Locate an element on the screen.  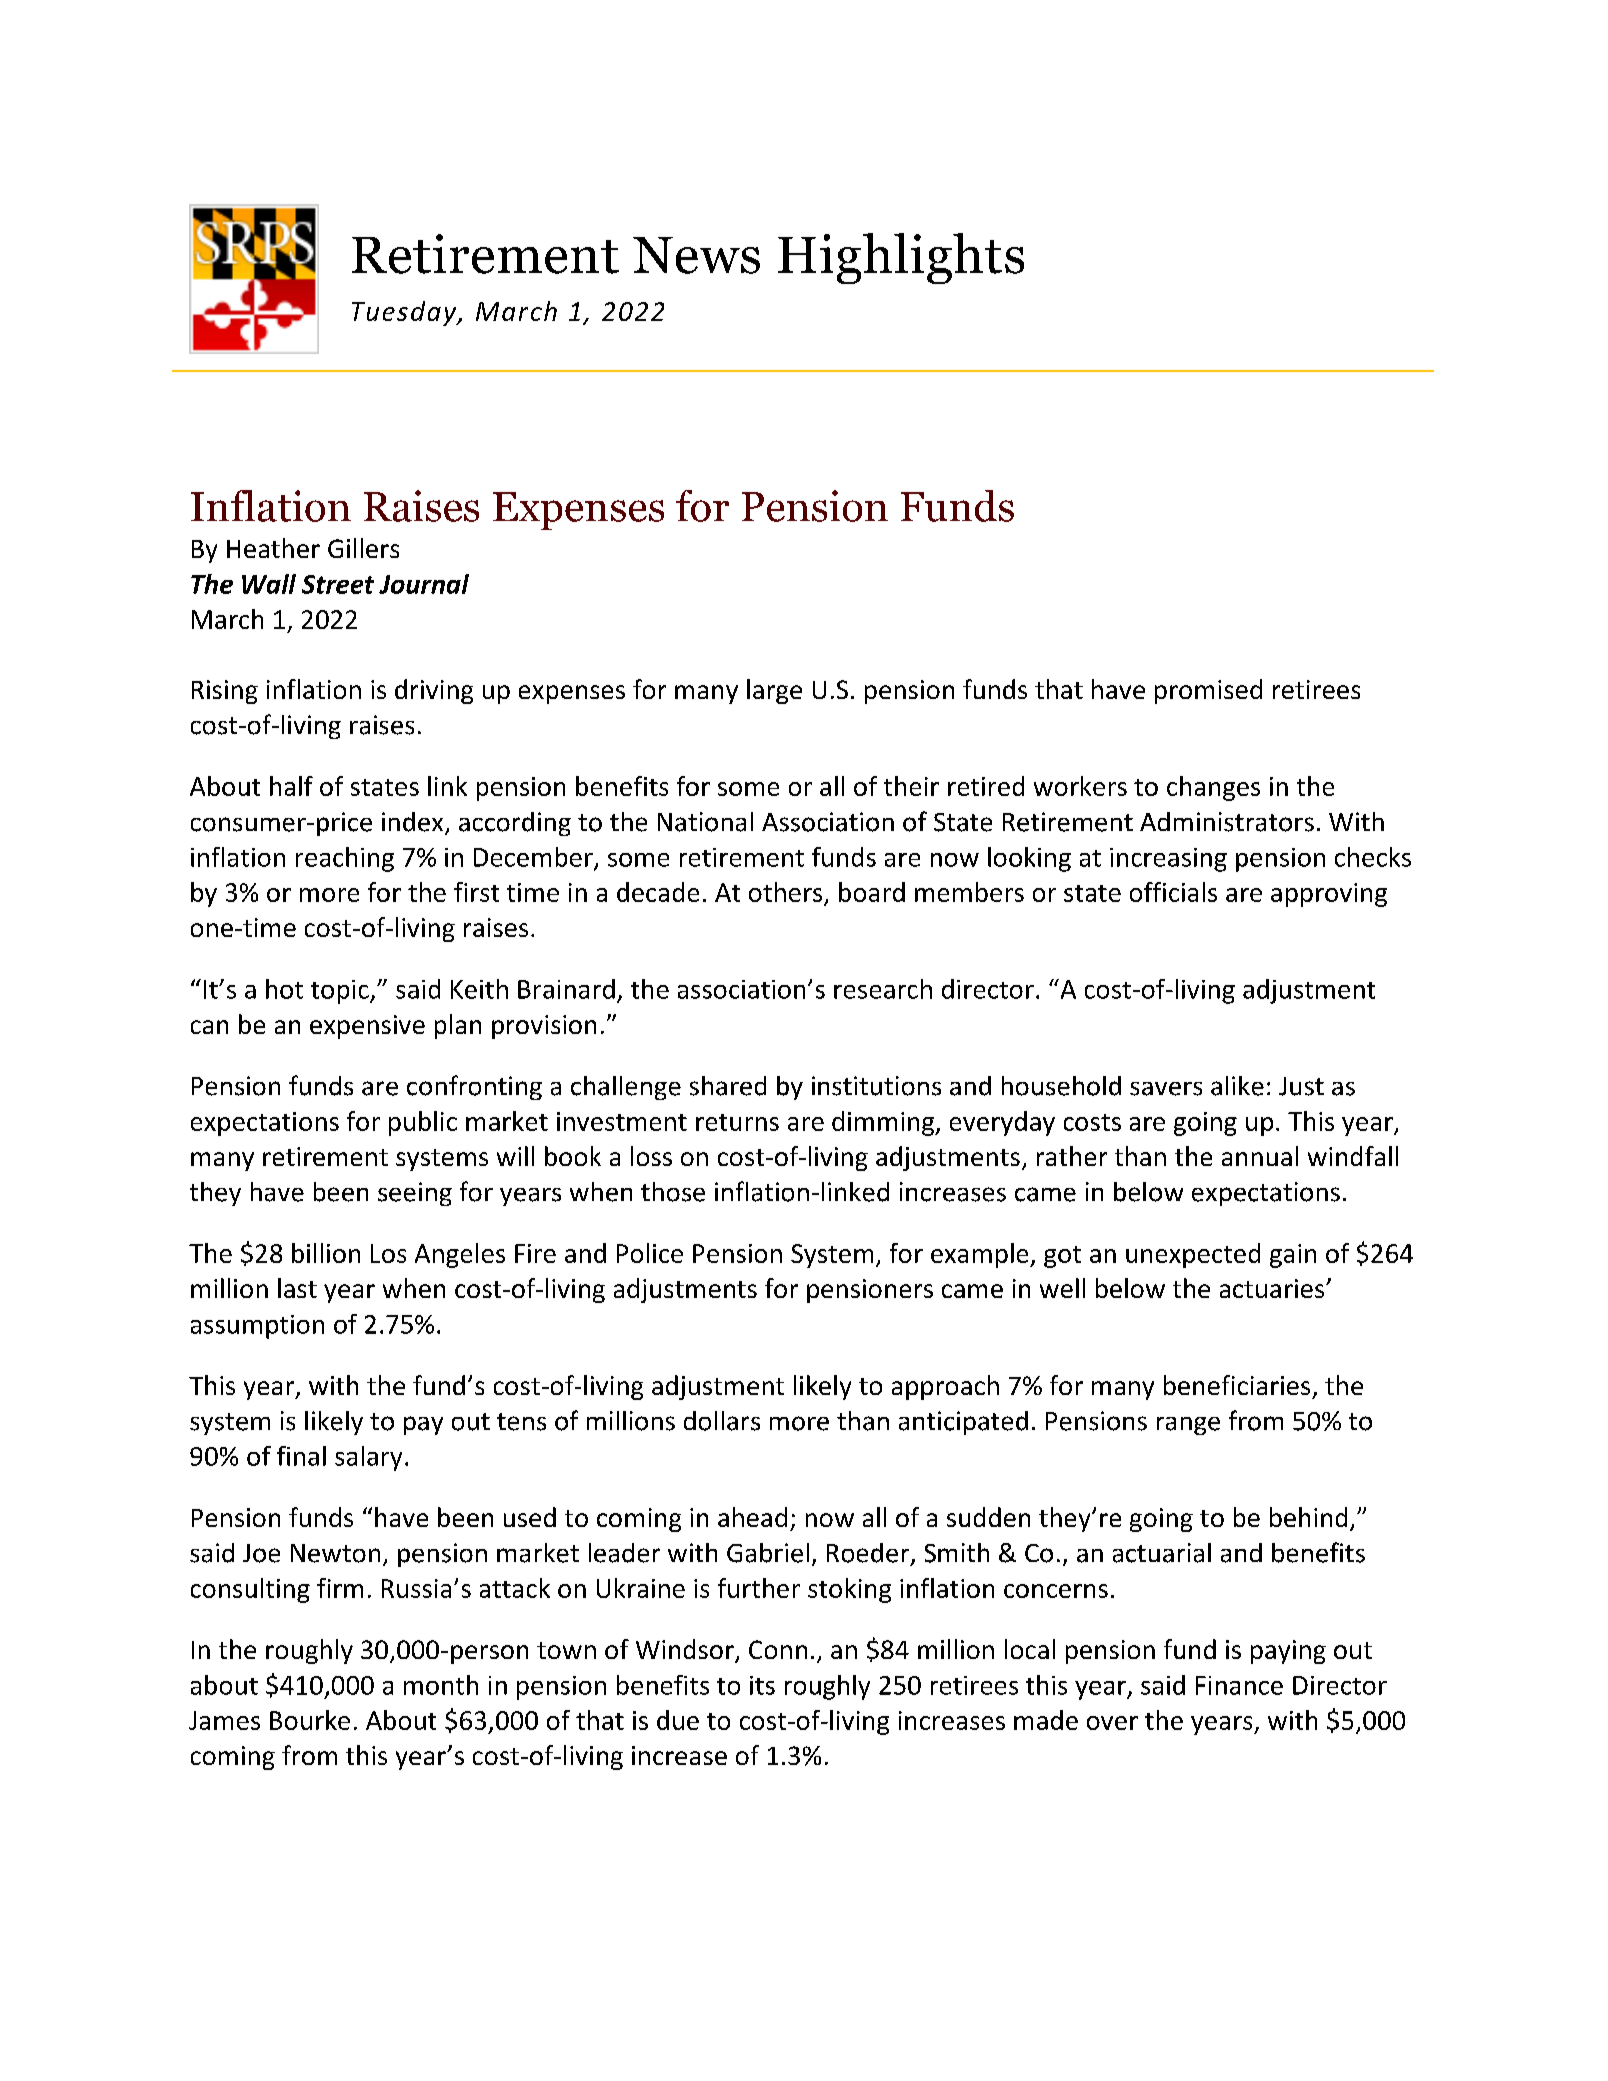
those is located at coordinates (673, 1192).
